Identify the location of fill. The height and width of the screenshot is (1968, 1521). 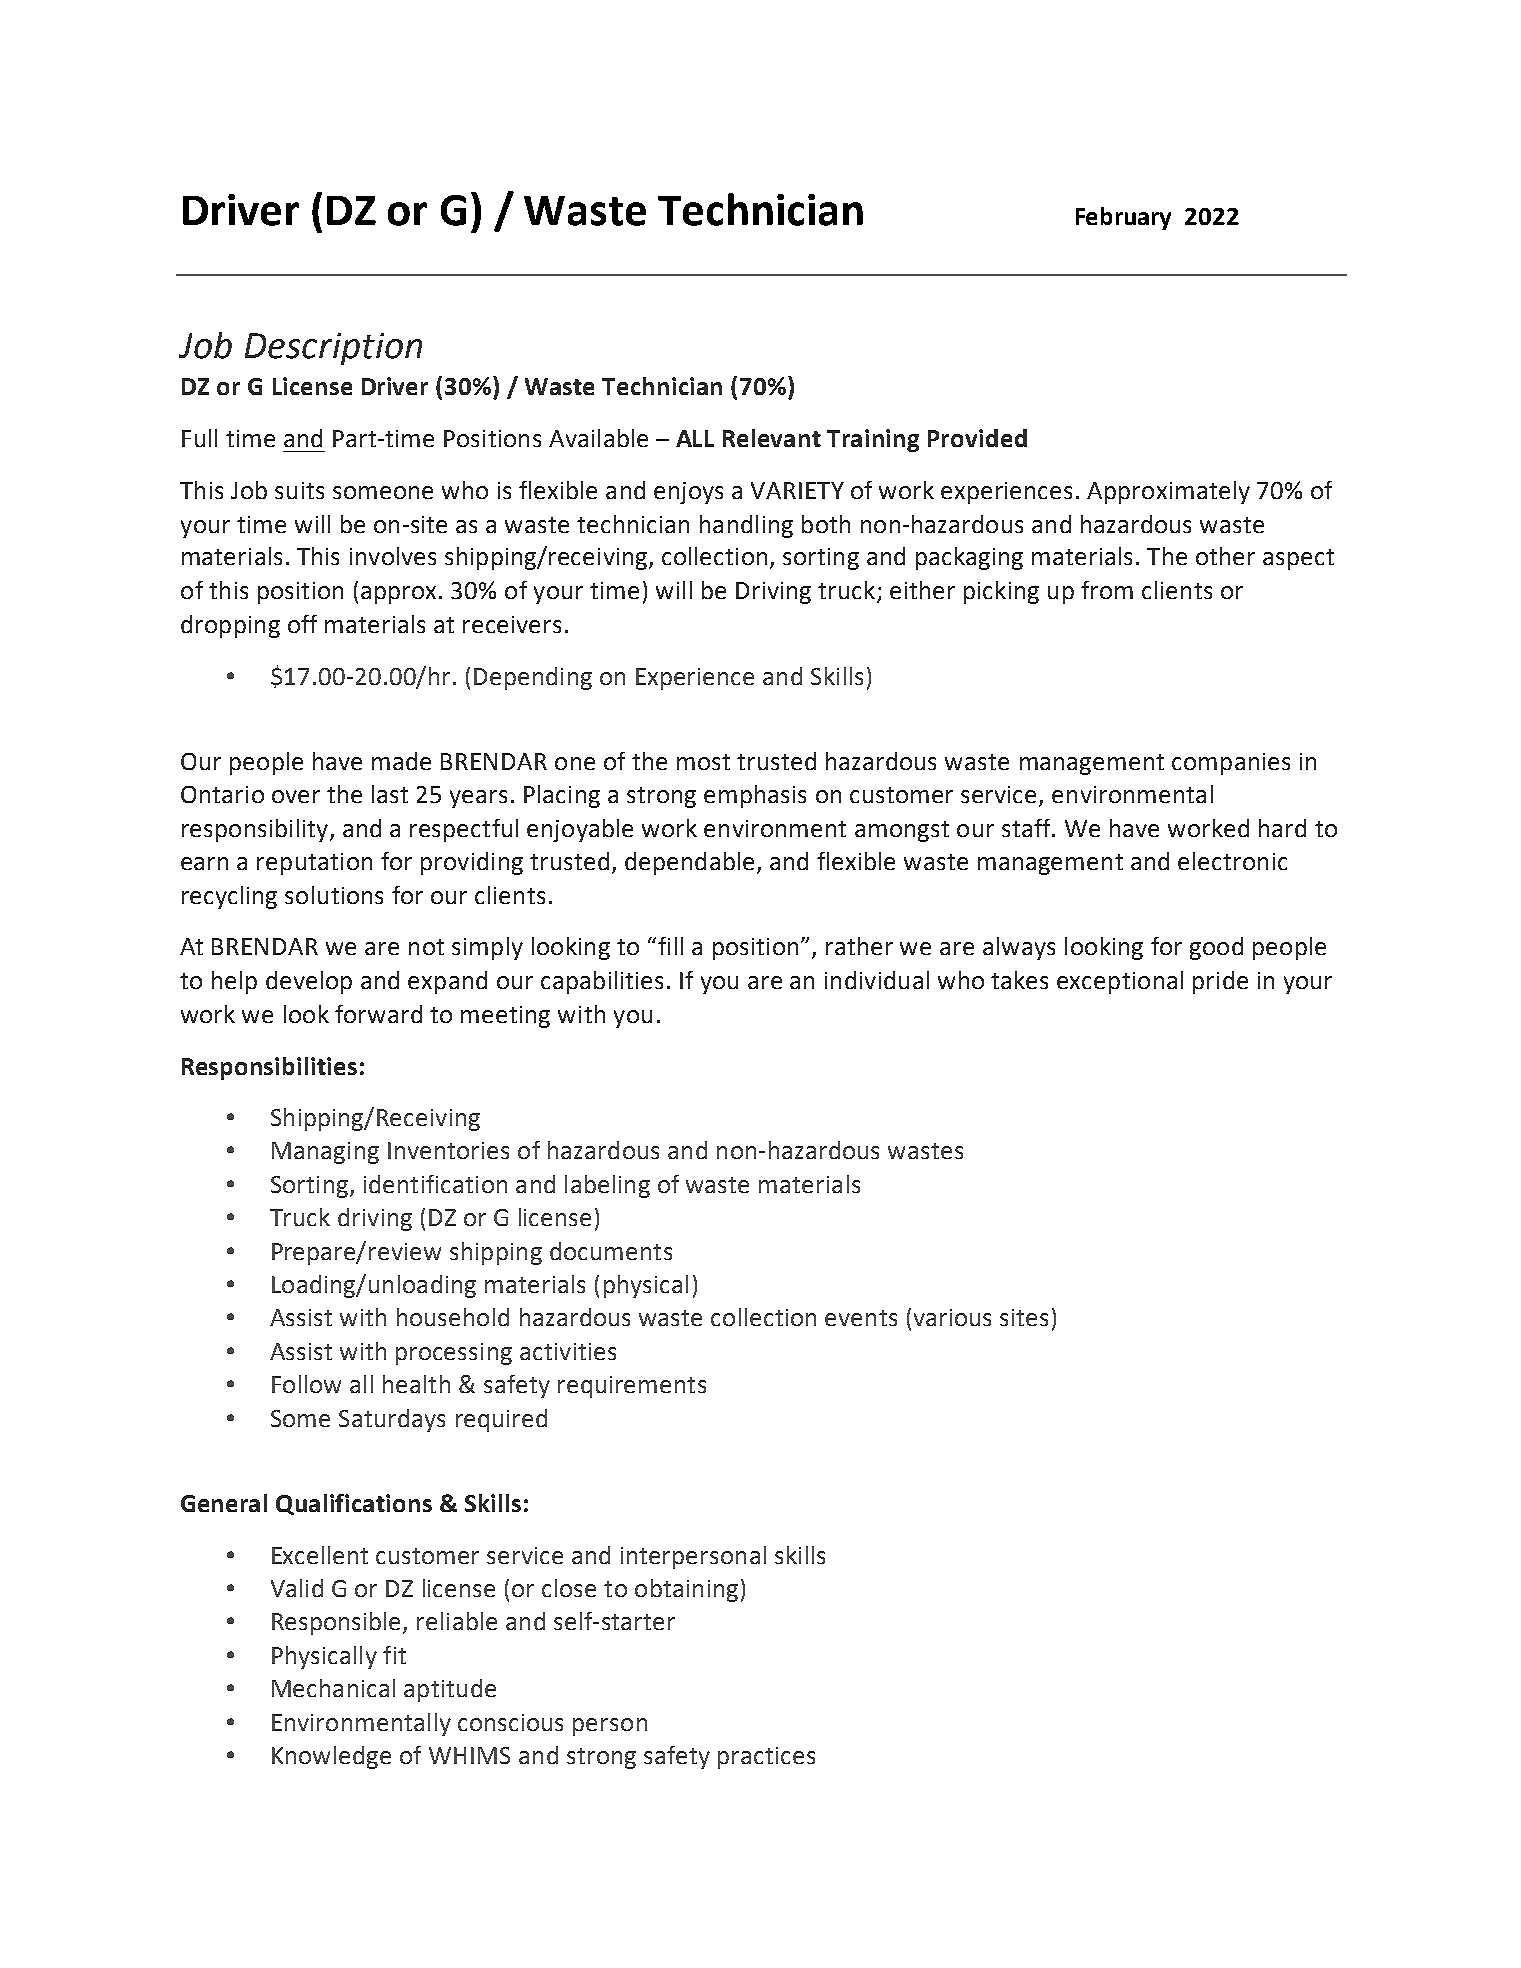
(670, 946).
